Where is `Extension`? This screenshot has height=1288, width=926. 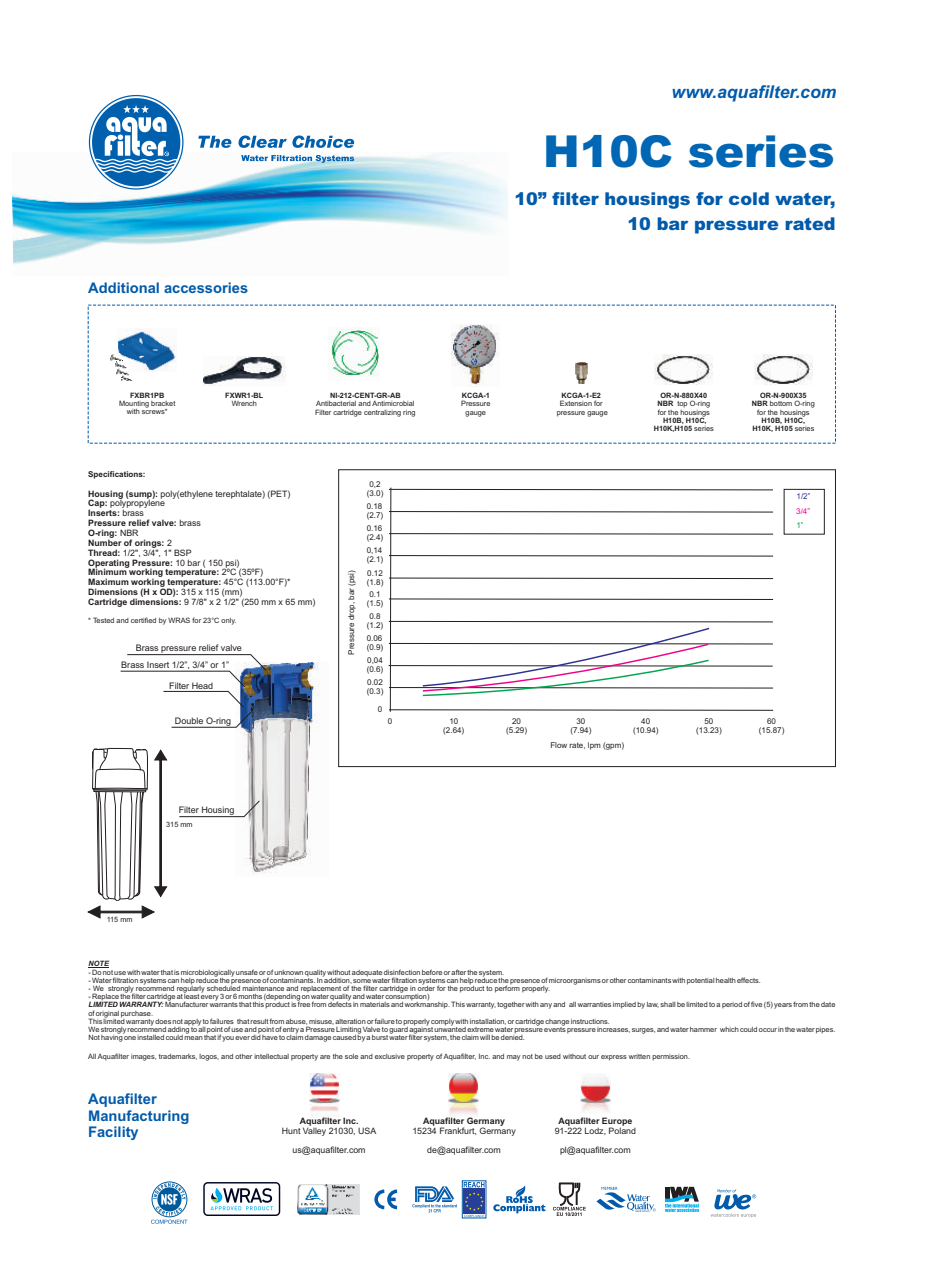 Extension is located at coordinates (576, 403).
